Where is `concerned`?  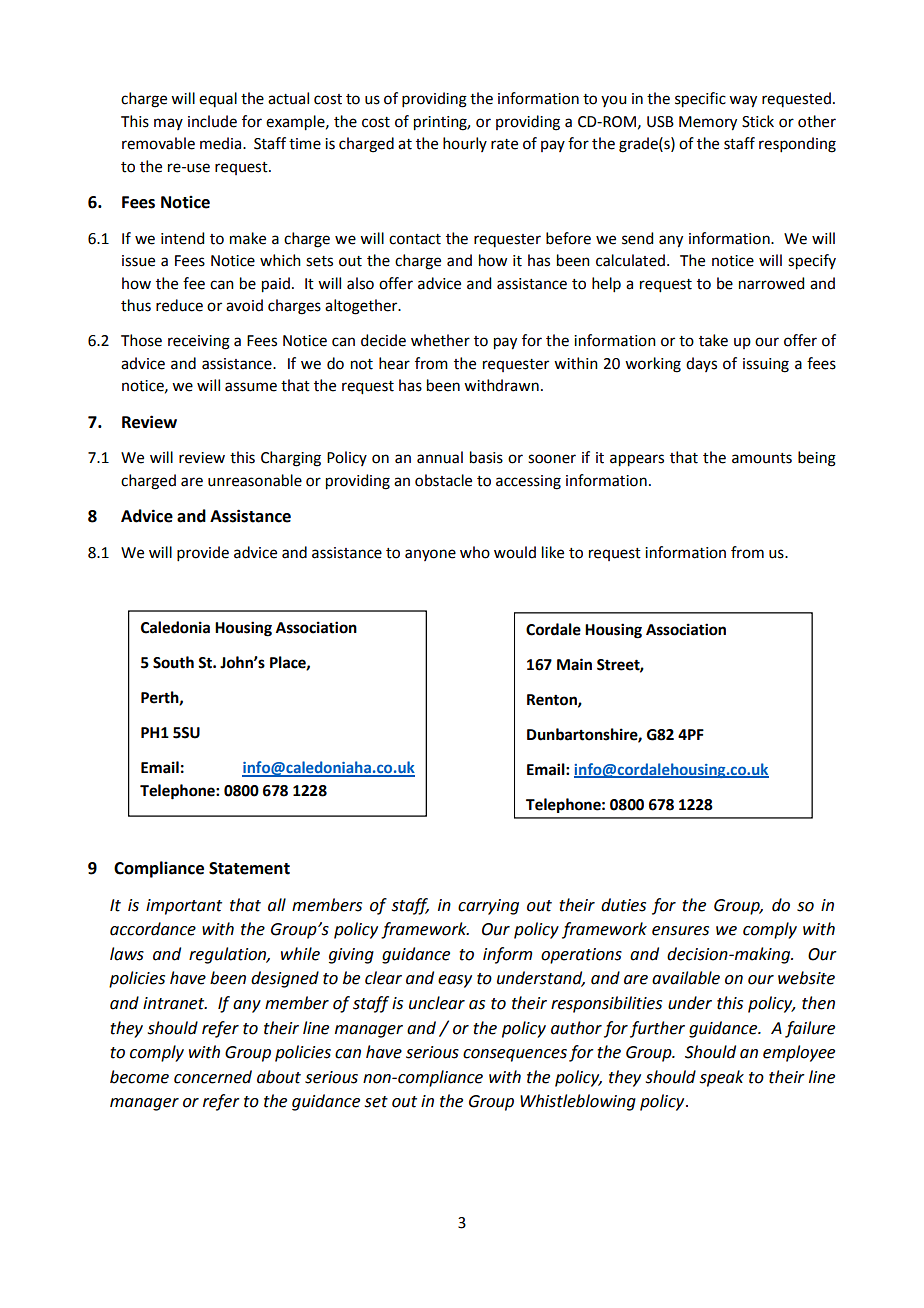 concerned is located at coordinates (213, 1077).
